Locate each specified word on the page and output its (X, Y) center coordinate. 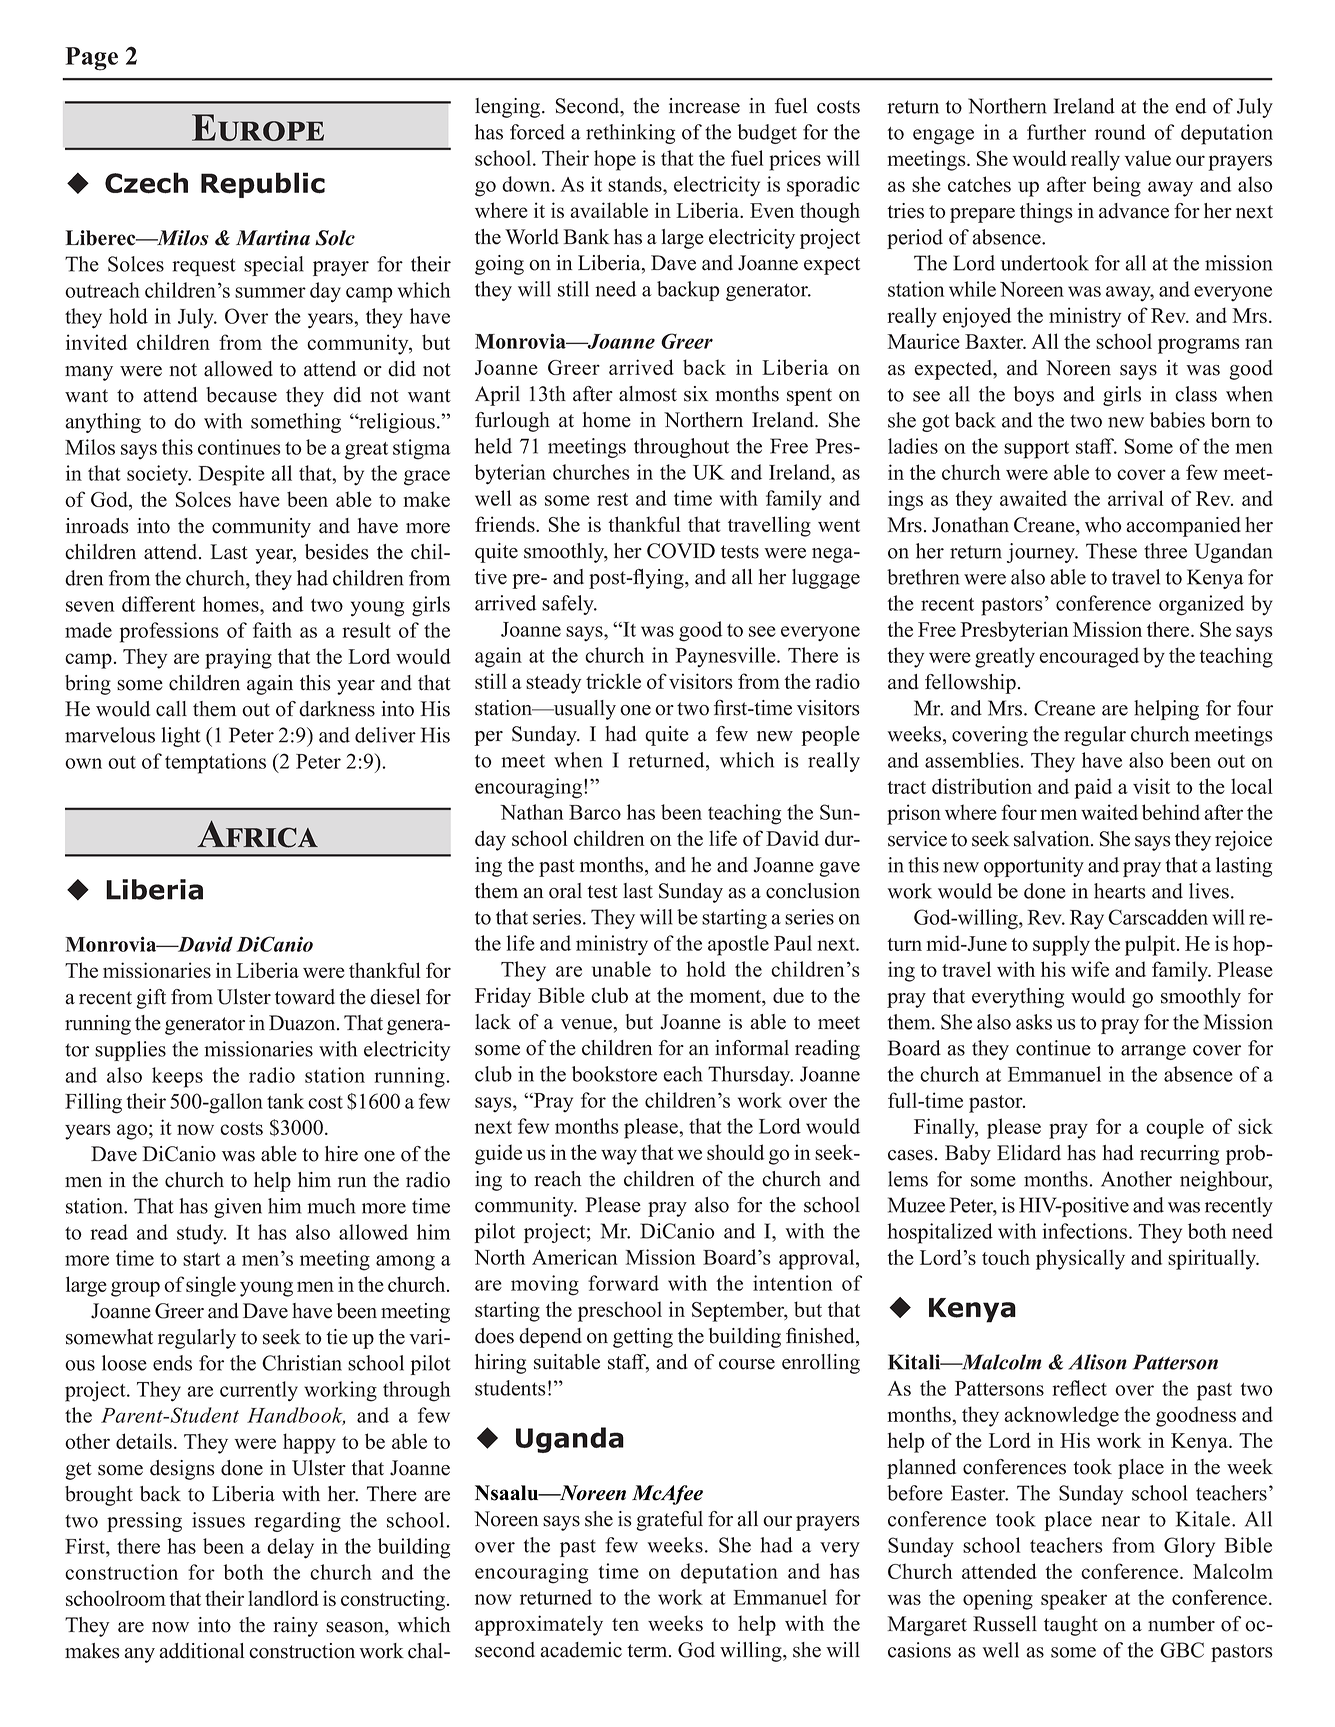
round (1120, 132)
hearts (1120, 891)
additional (202, 1651)
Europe (258, 127)
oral (565, 891)
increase (704, 106)
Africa (257, 834)
